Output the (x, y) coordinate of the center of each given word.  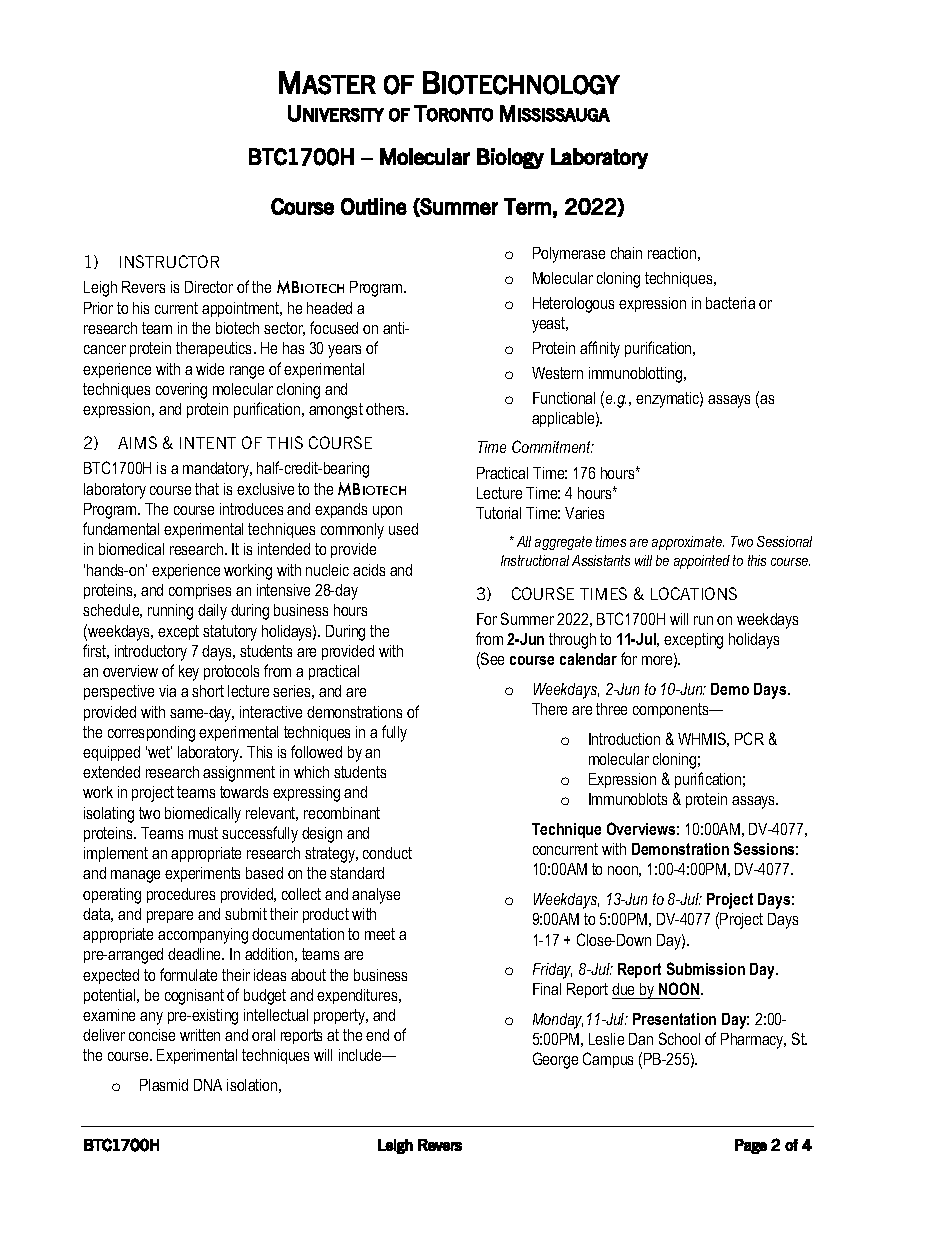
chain (626, 253)
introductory (151, 653)
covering (181, 391)
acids (369, 570)
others (387, 409)
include (361, 1055)
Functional (564, 398)
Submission (706, 968)
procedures (181, 895)
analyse (376, 896)
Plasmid (164, 1085)
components (672, 710)
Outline (374, 206)
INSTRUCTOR (169, 261)
